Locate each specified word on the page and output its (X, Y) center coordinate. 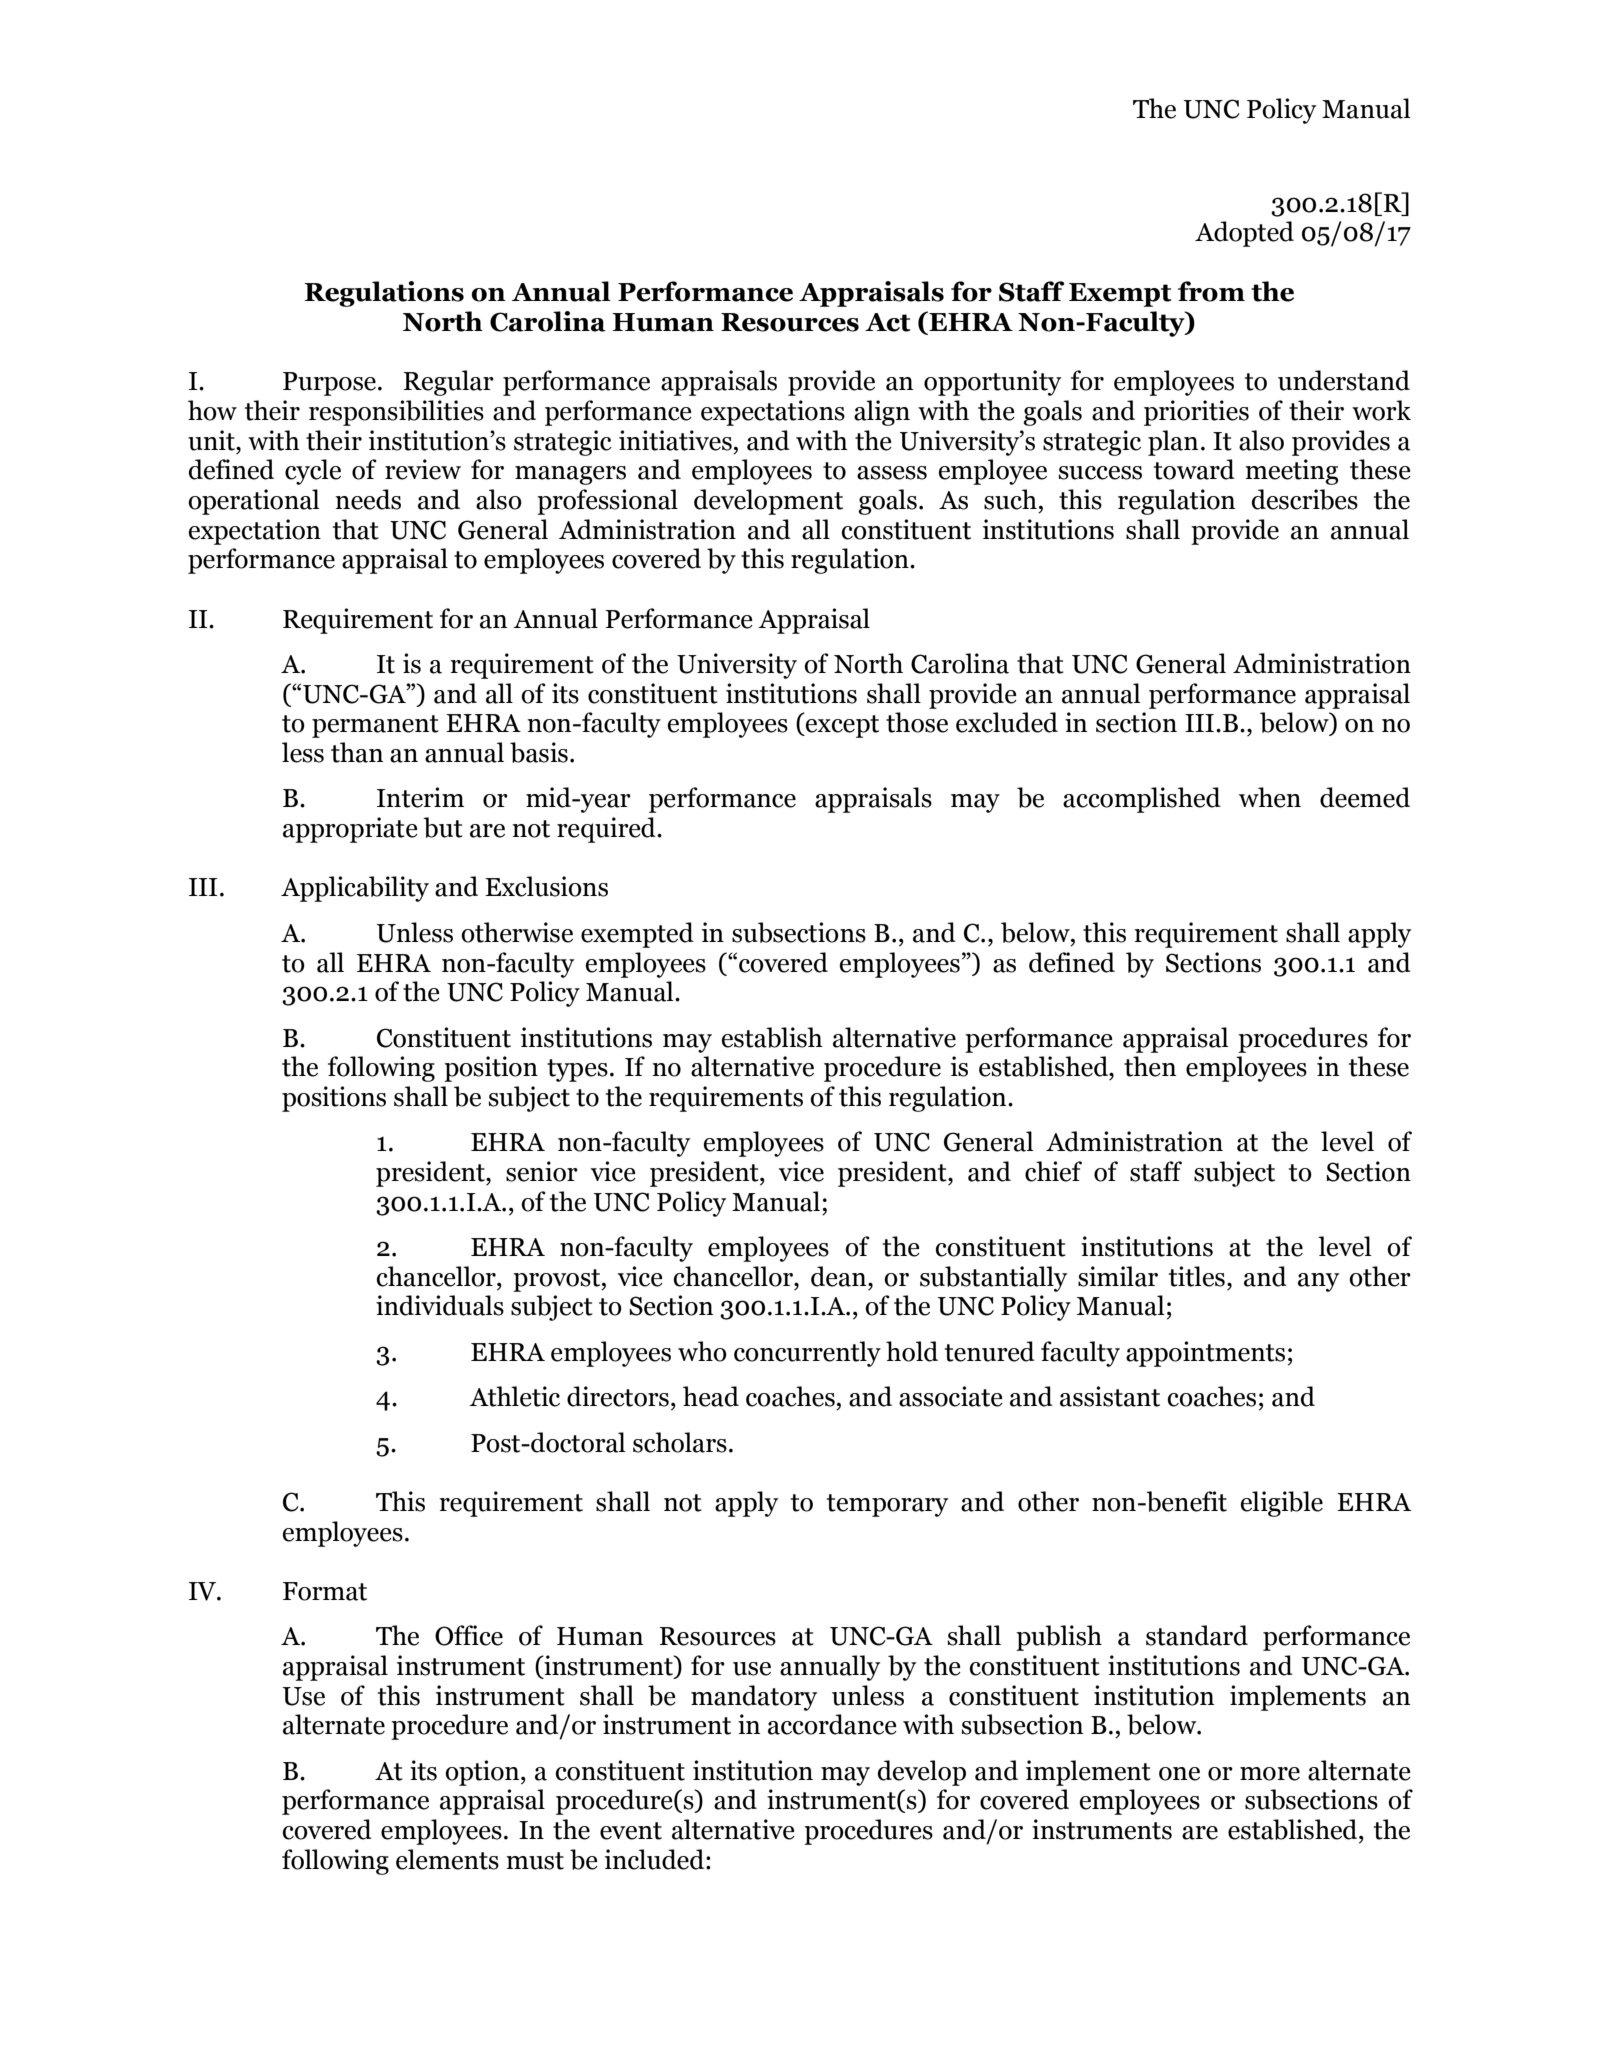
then (1150, 1066)
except (841, 726)
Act (887, 322)
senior (542, 1171)
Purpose (329, 384)
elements (447, 1859)
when (1270, 797)
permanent (375, 726)
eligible (1281, 1504)
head (711, 1396)
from (1211, 291)
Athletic (514, 1396)
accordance (832, 1724)
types (577, 1070)
